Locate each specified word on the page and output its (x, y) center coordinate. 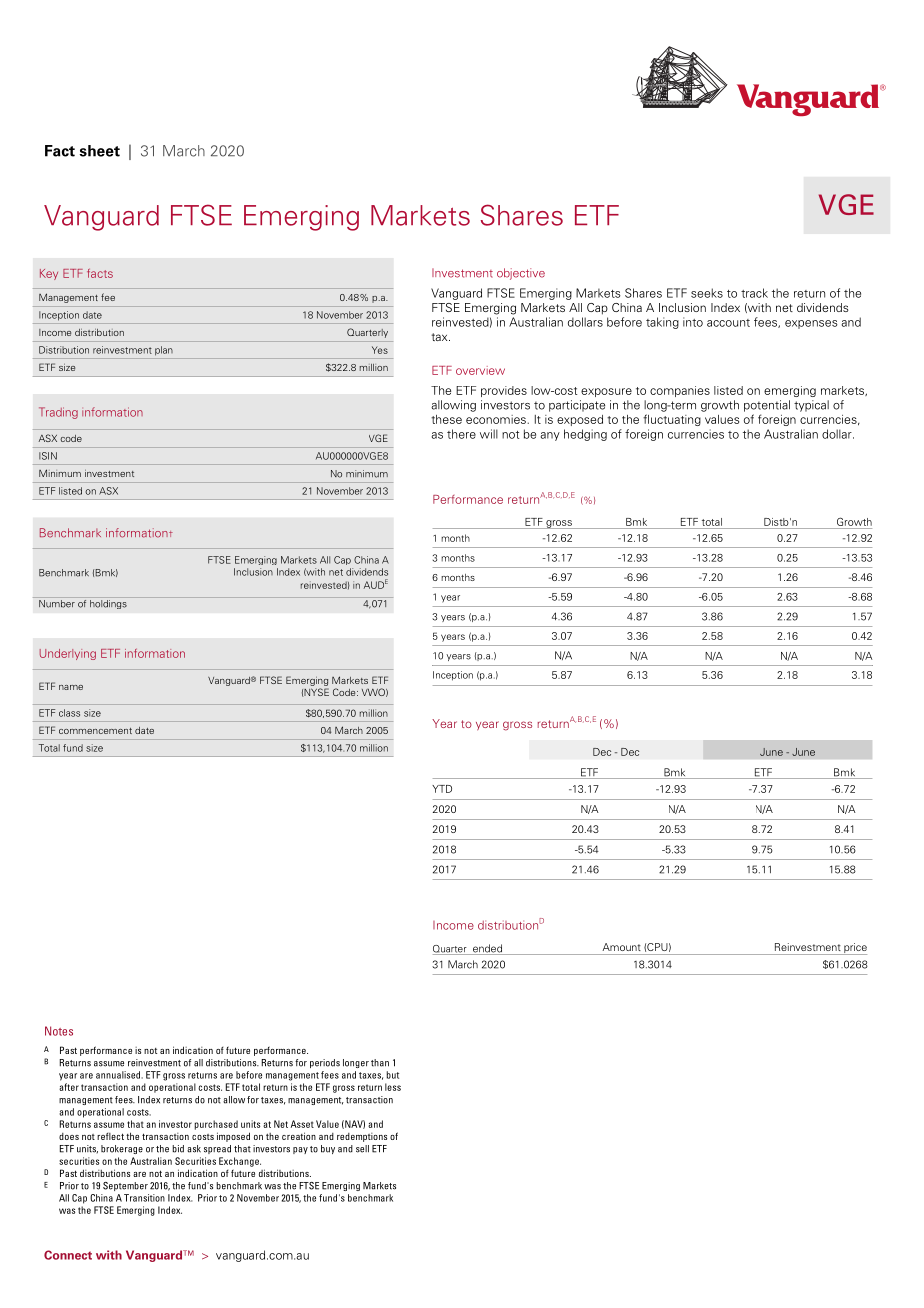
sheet (99, 151)
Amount (621, 947)
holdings (108, 603)
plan (164, 351)
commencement (95, 731)
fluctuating (672, 420)
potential (767, 406)
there (461, 434)
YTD (442, 789)
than (380, 1063)
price (854, 949)
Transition (144, 1198)
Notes (59, 1031)
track (754, 293)
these (446, 419)
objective (521, 274)
